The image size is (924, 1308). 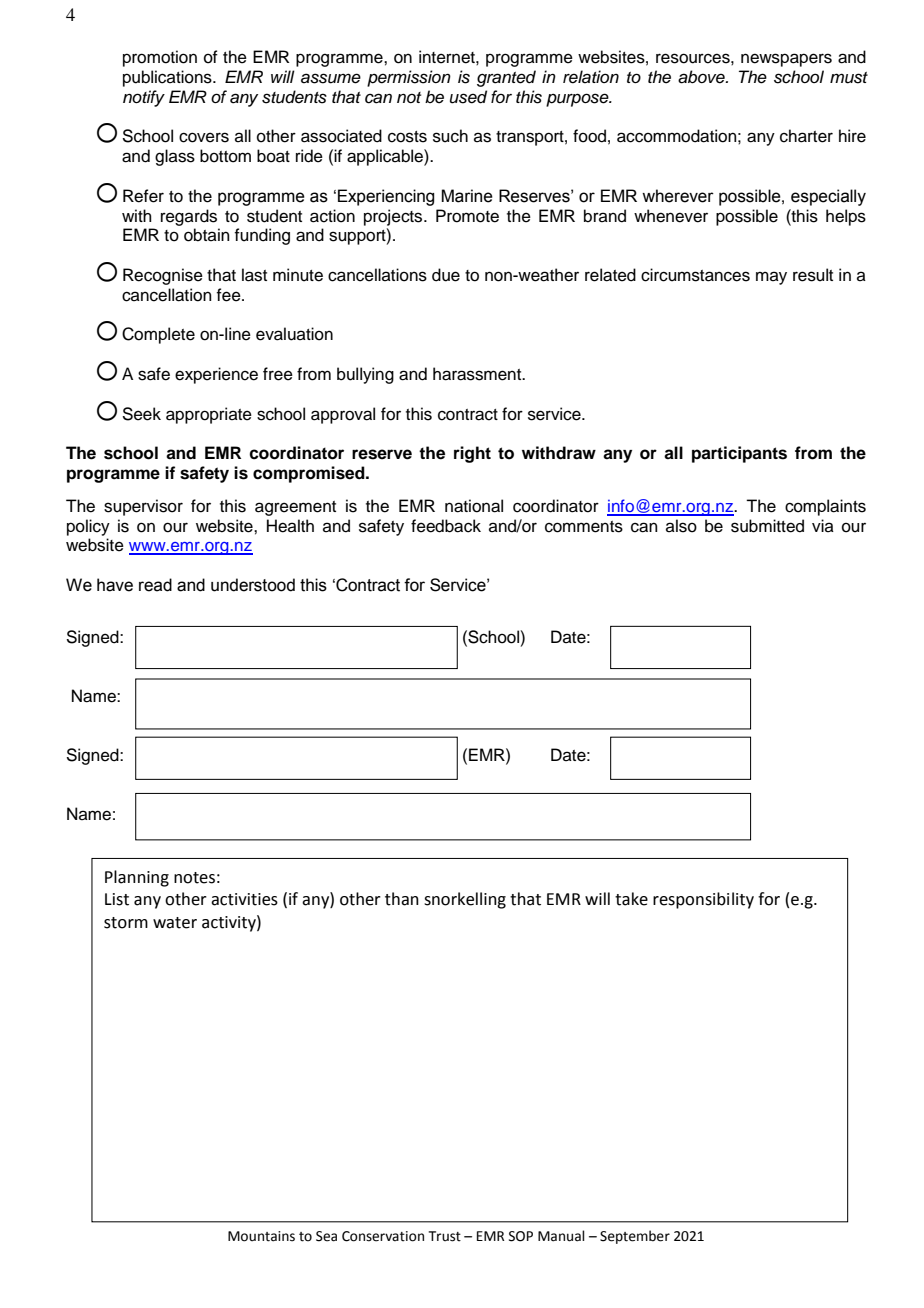 What do you see at coordinates (786, 60) in the screenshot?
I see `newspapers` at bounding box center [786, 60].
